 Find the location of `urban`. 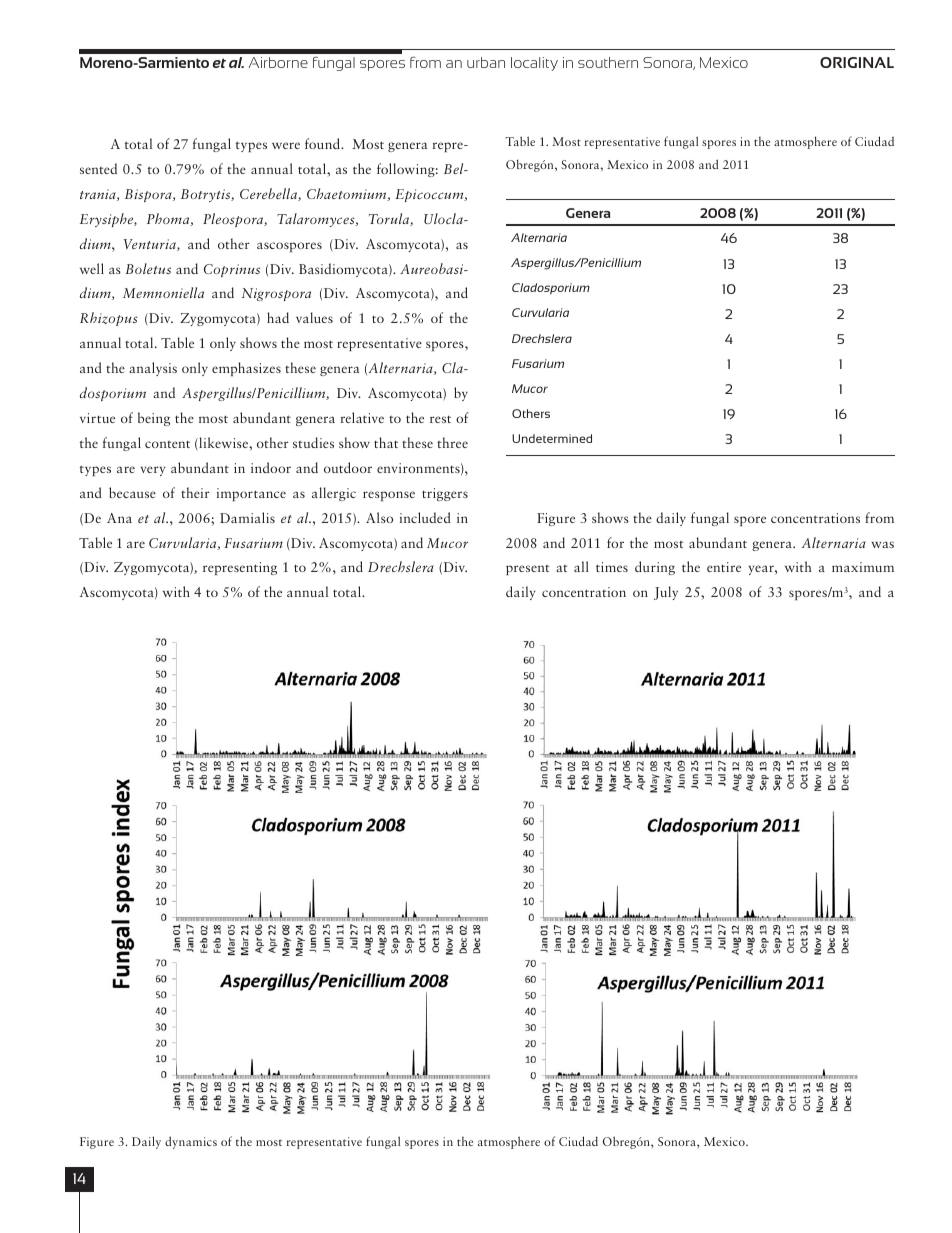

urban is located at coordinates (486, 62).
